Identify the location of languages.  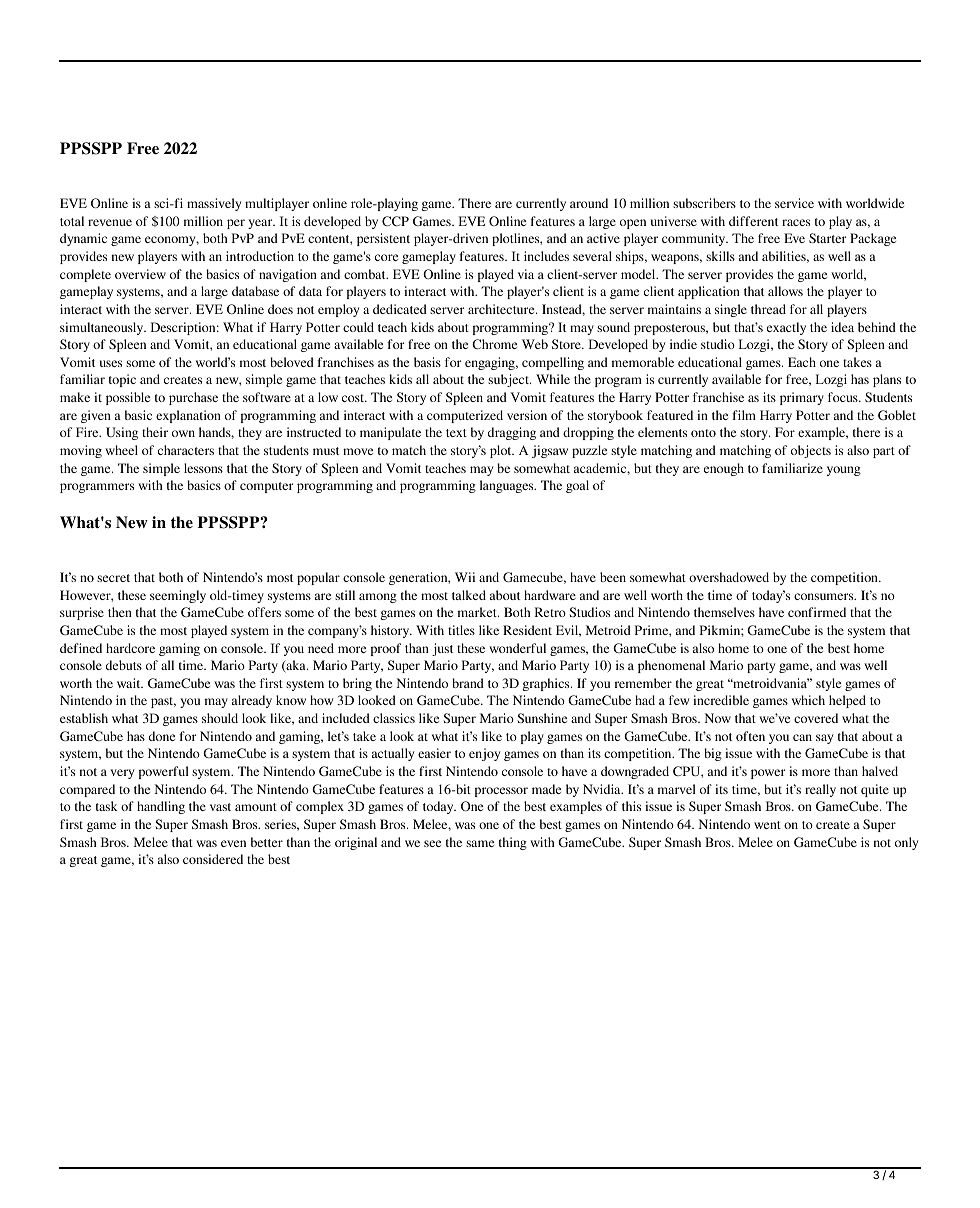
(508, 486).
